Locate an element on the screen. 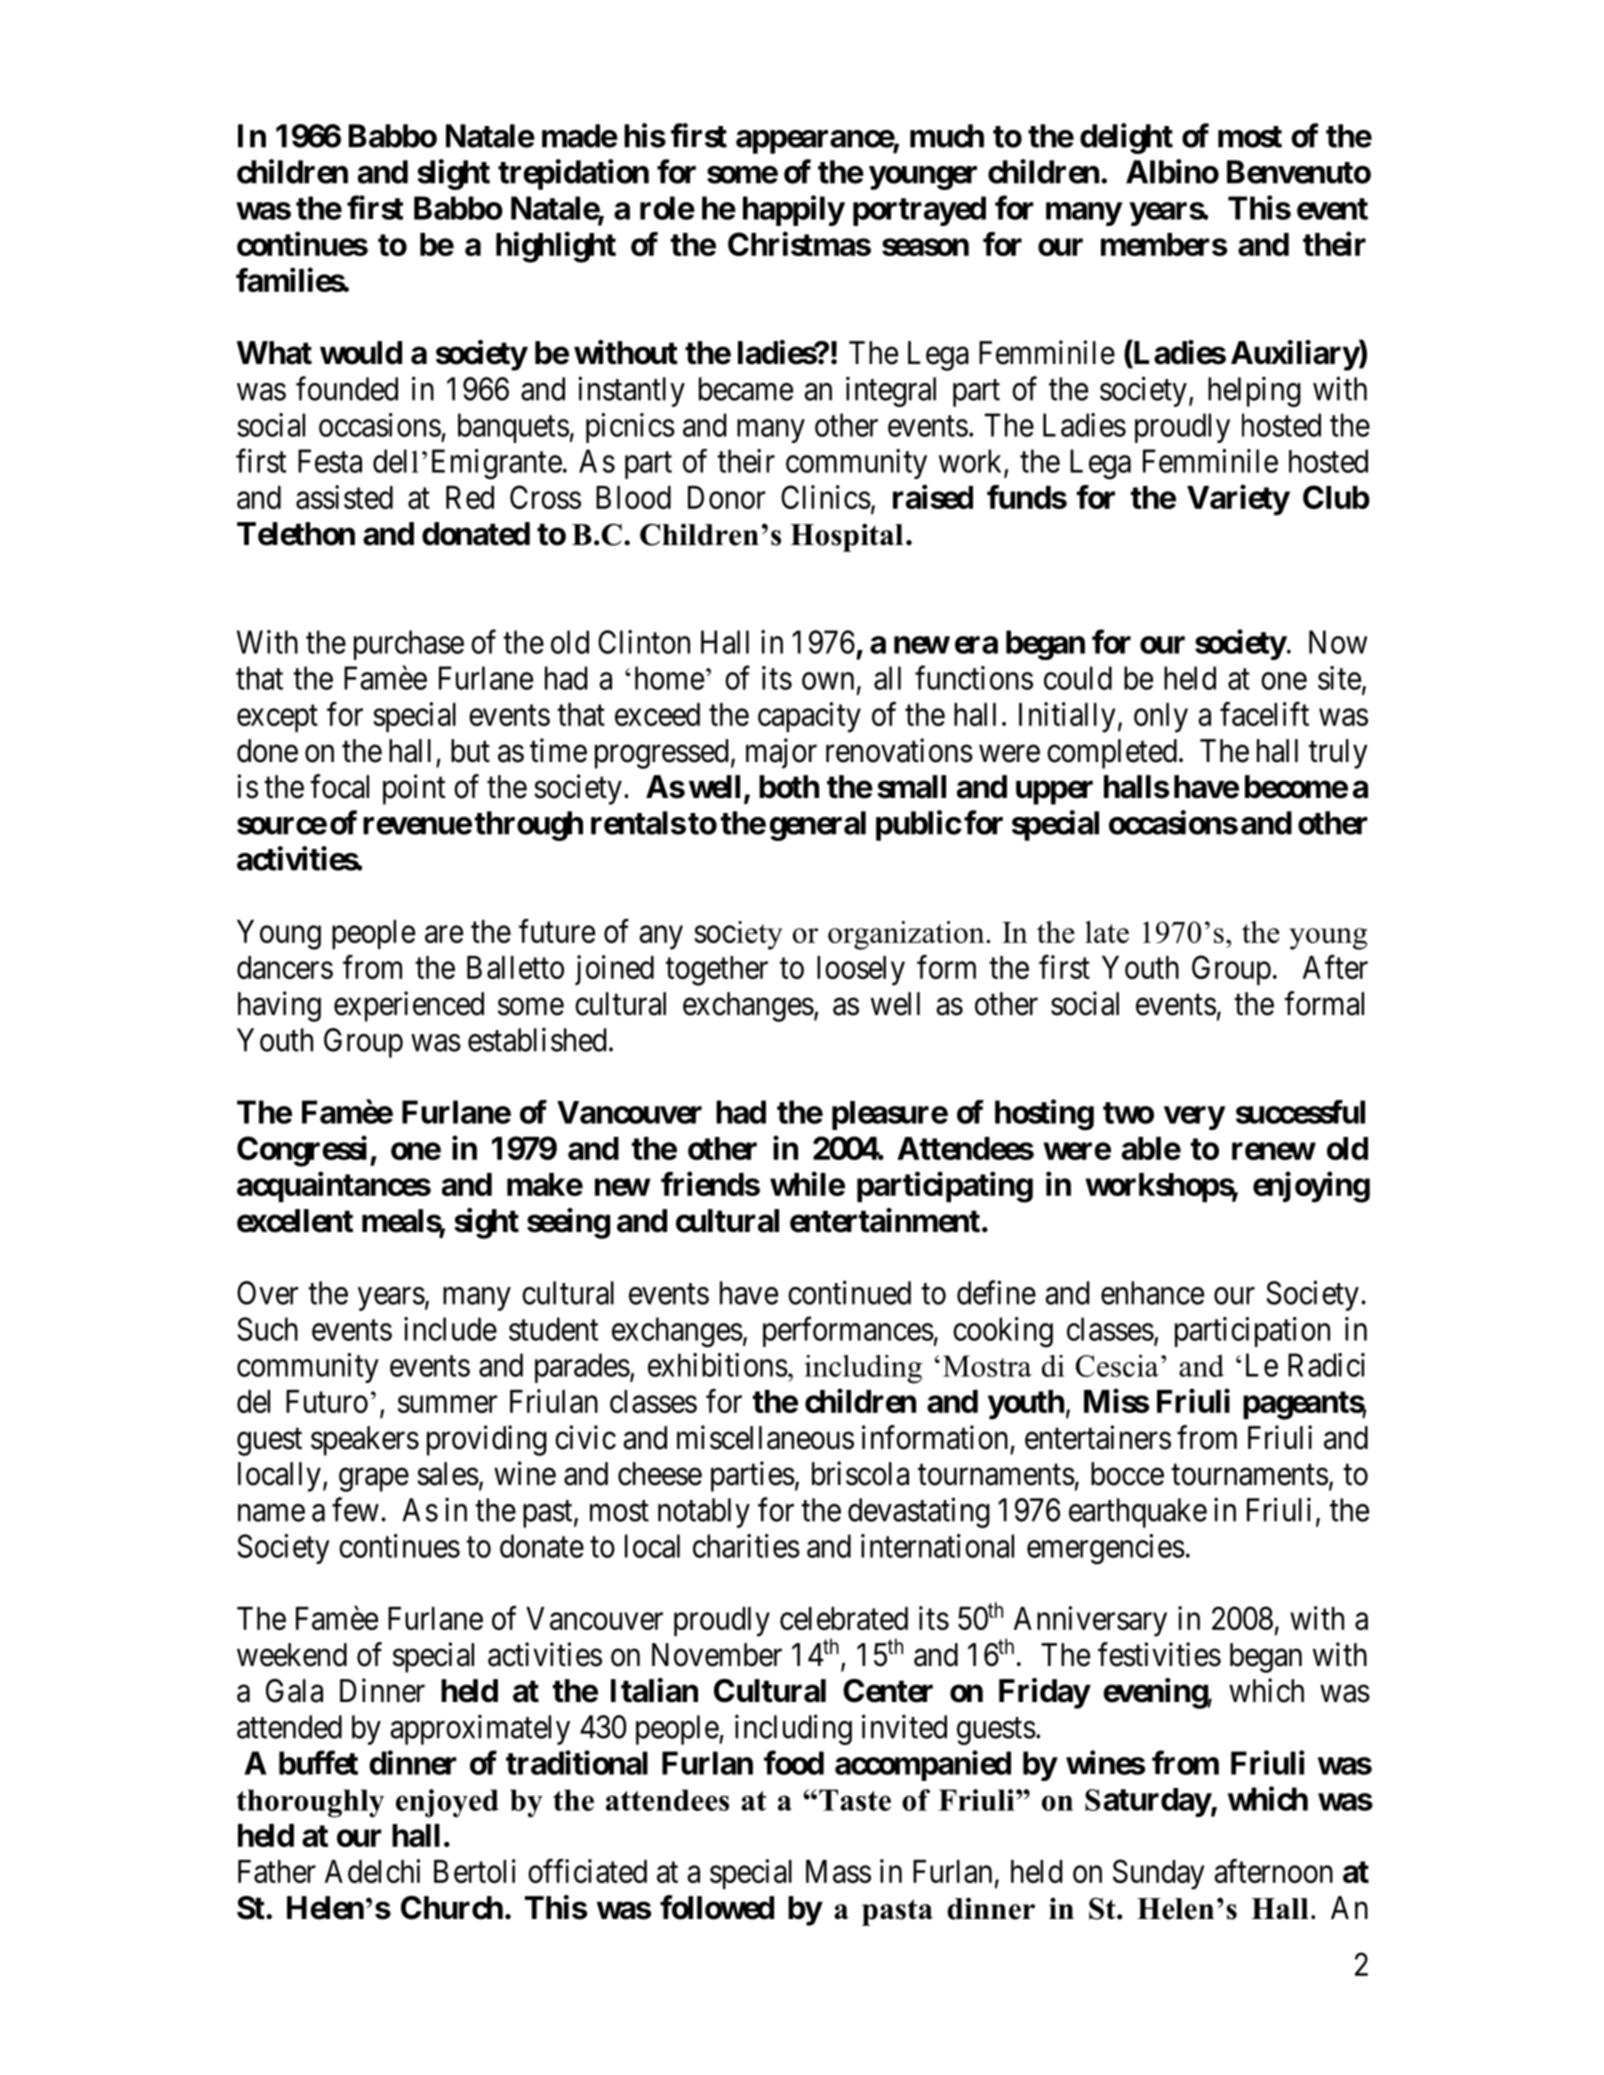 This screenshot has height=2075, width=1604. delight is located at coordinates (1126, 138).
